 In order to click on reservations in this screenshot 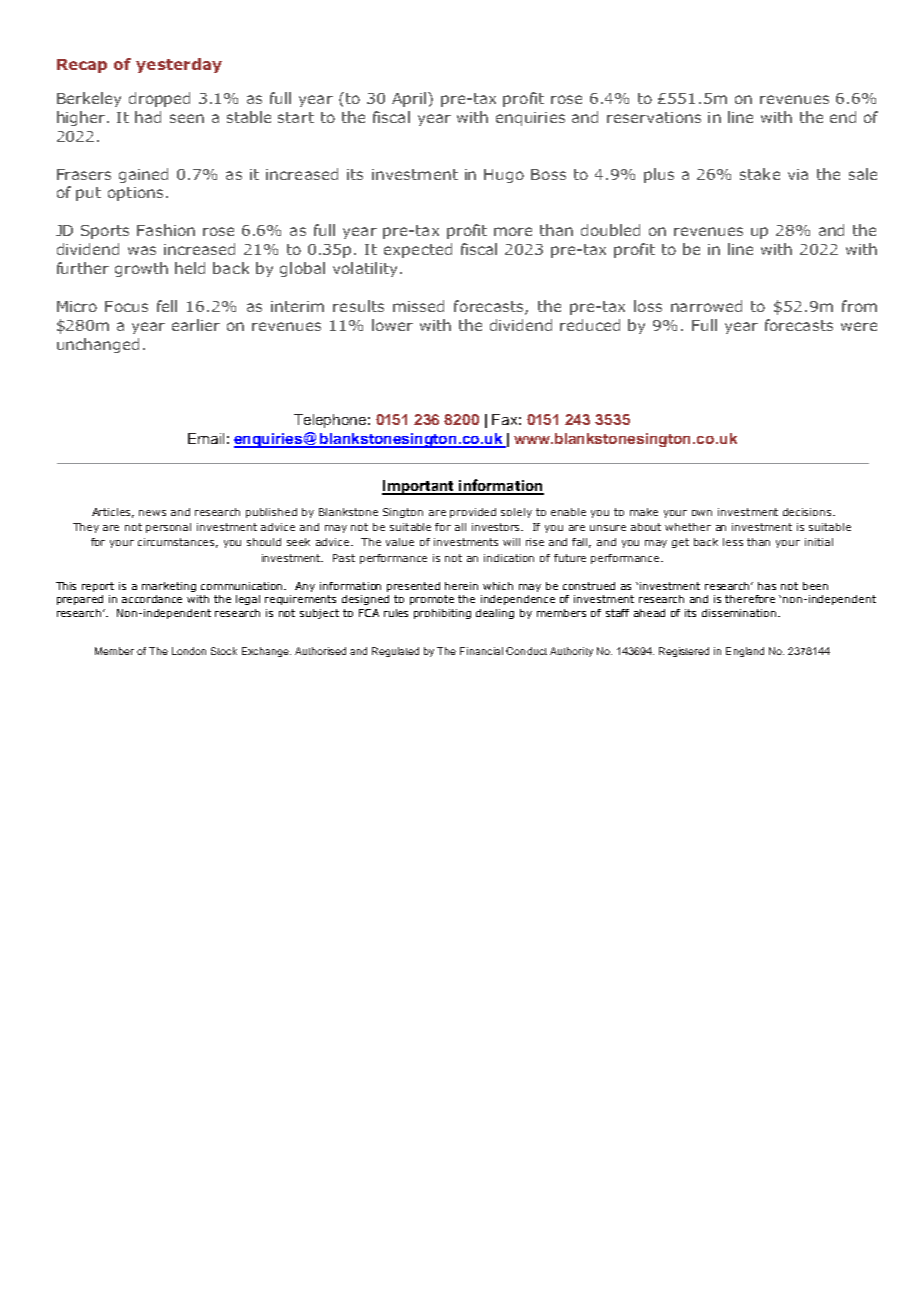, I will do `click(654, 117)`.
